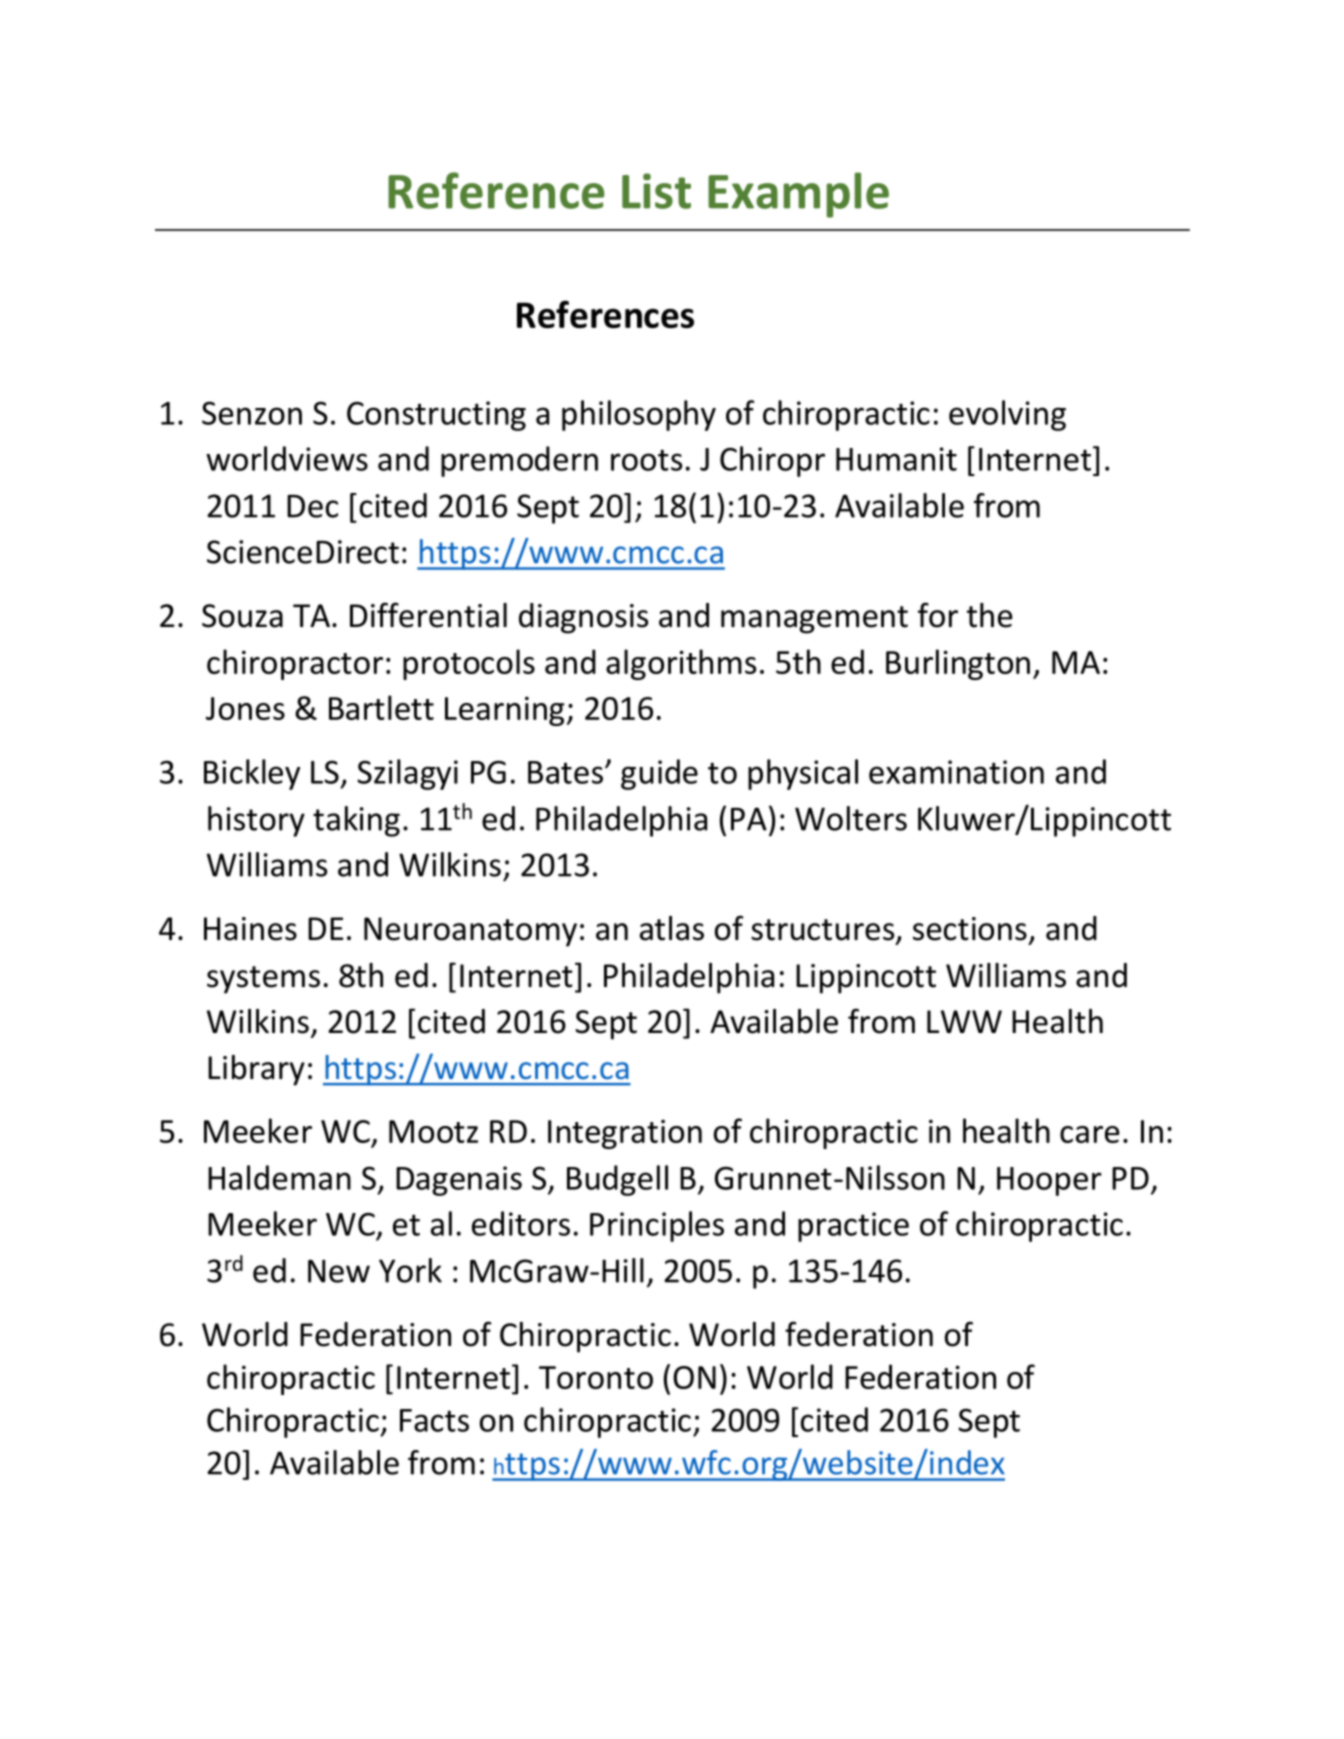 Image resolution: width=1344 pixels, height=1739 pixels. I want to click on guide, so click(659, 774).
